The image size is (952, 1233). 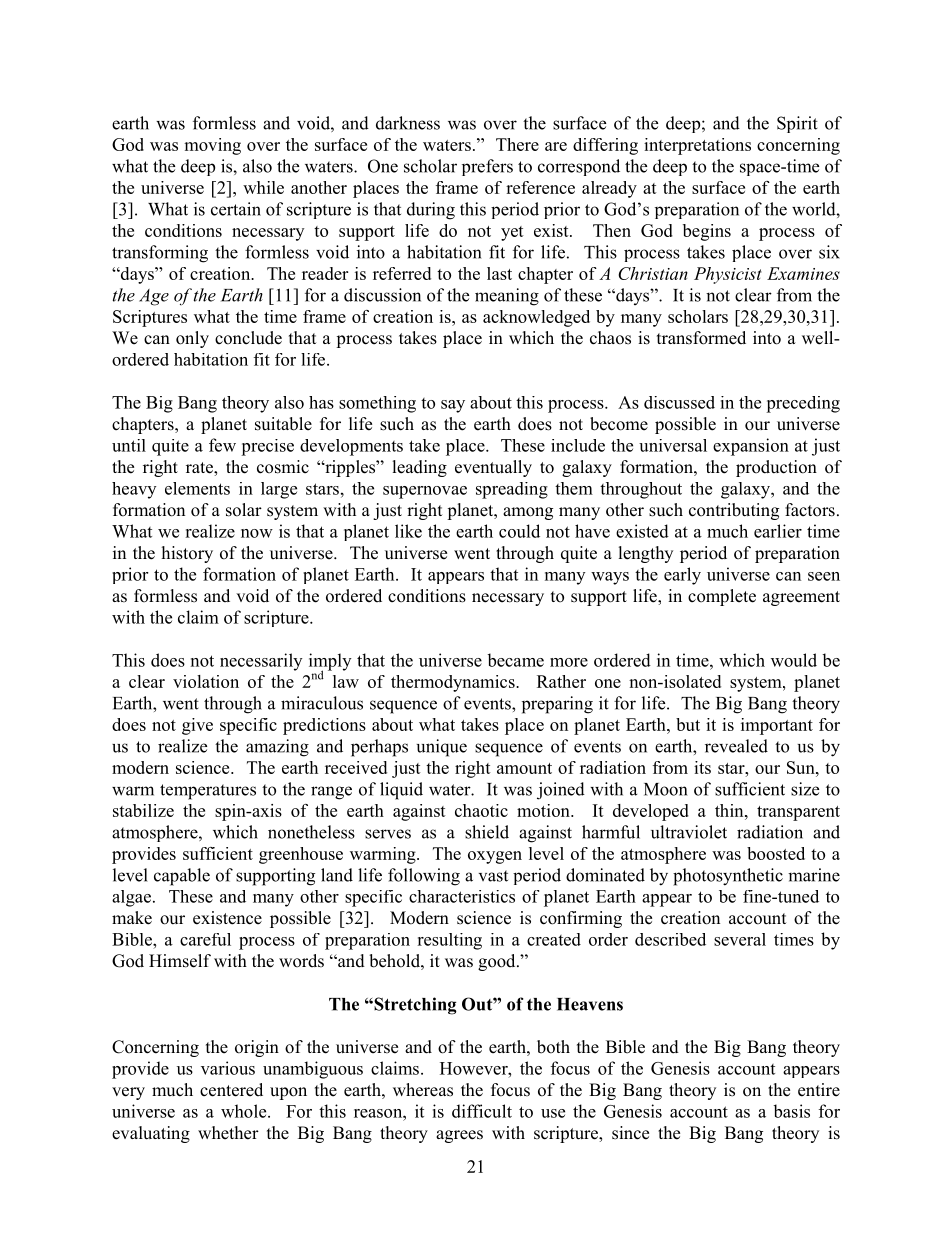 I want to click on complete, so click(x=722, y=597).
